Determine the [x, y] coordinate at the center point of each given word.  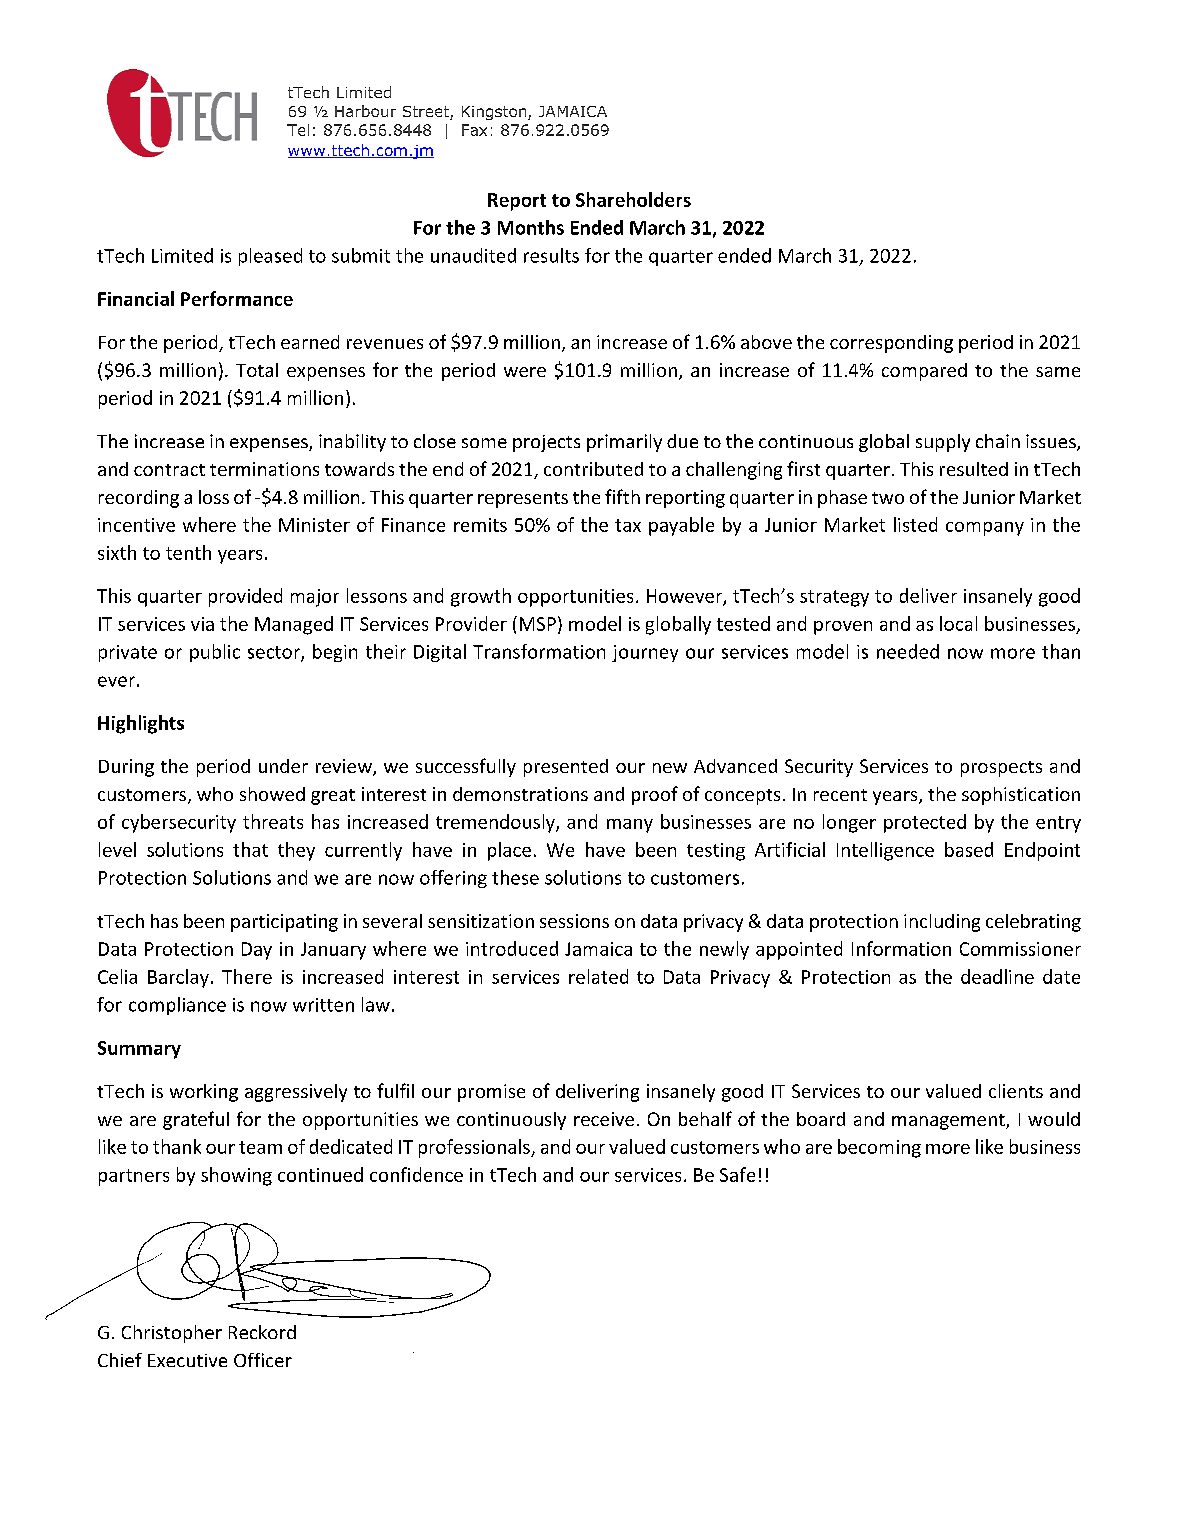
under [283, 766]
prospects [1001, 769]
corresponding [891, 344]
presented [566, 768]
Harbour [365, 111]
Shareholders [633, 199]
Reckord [262, 1332]
